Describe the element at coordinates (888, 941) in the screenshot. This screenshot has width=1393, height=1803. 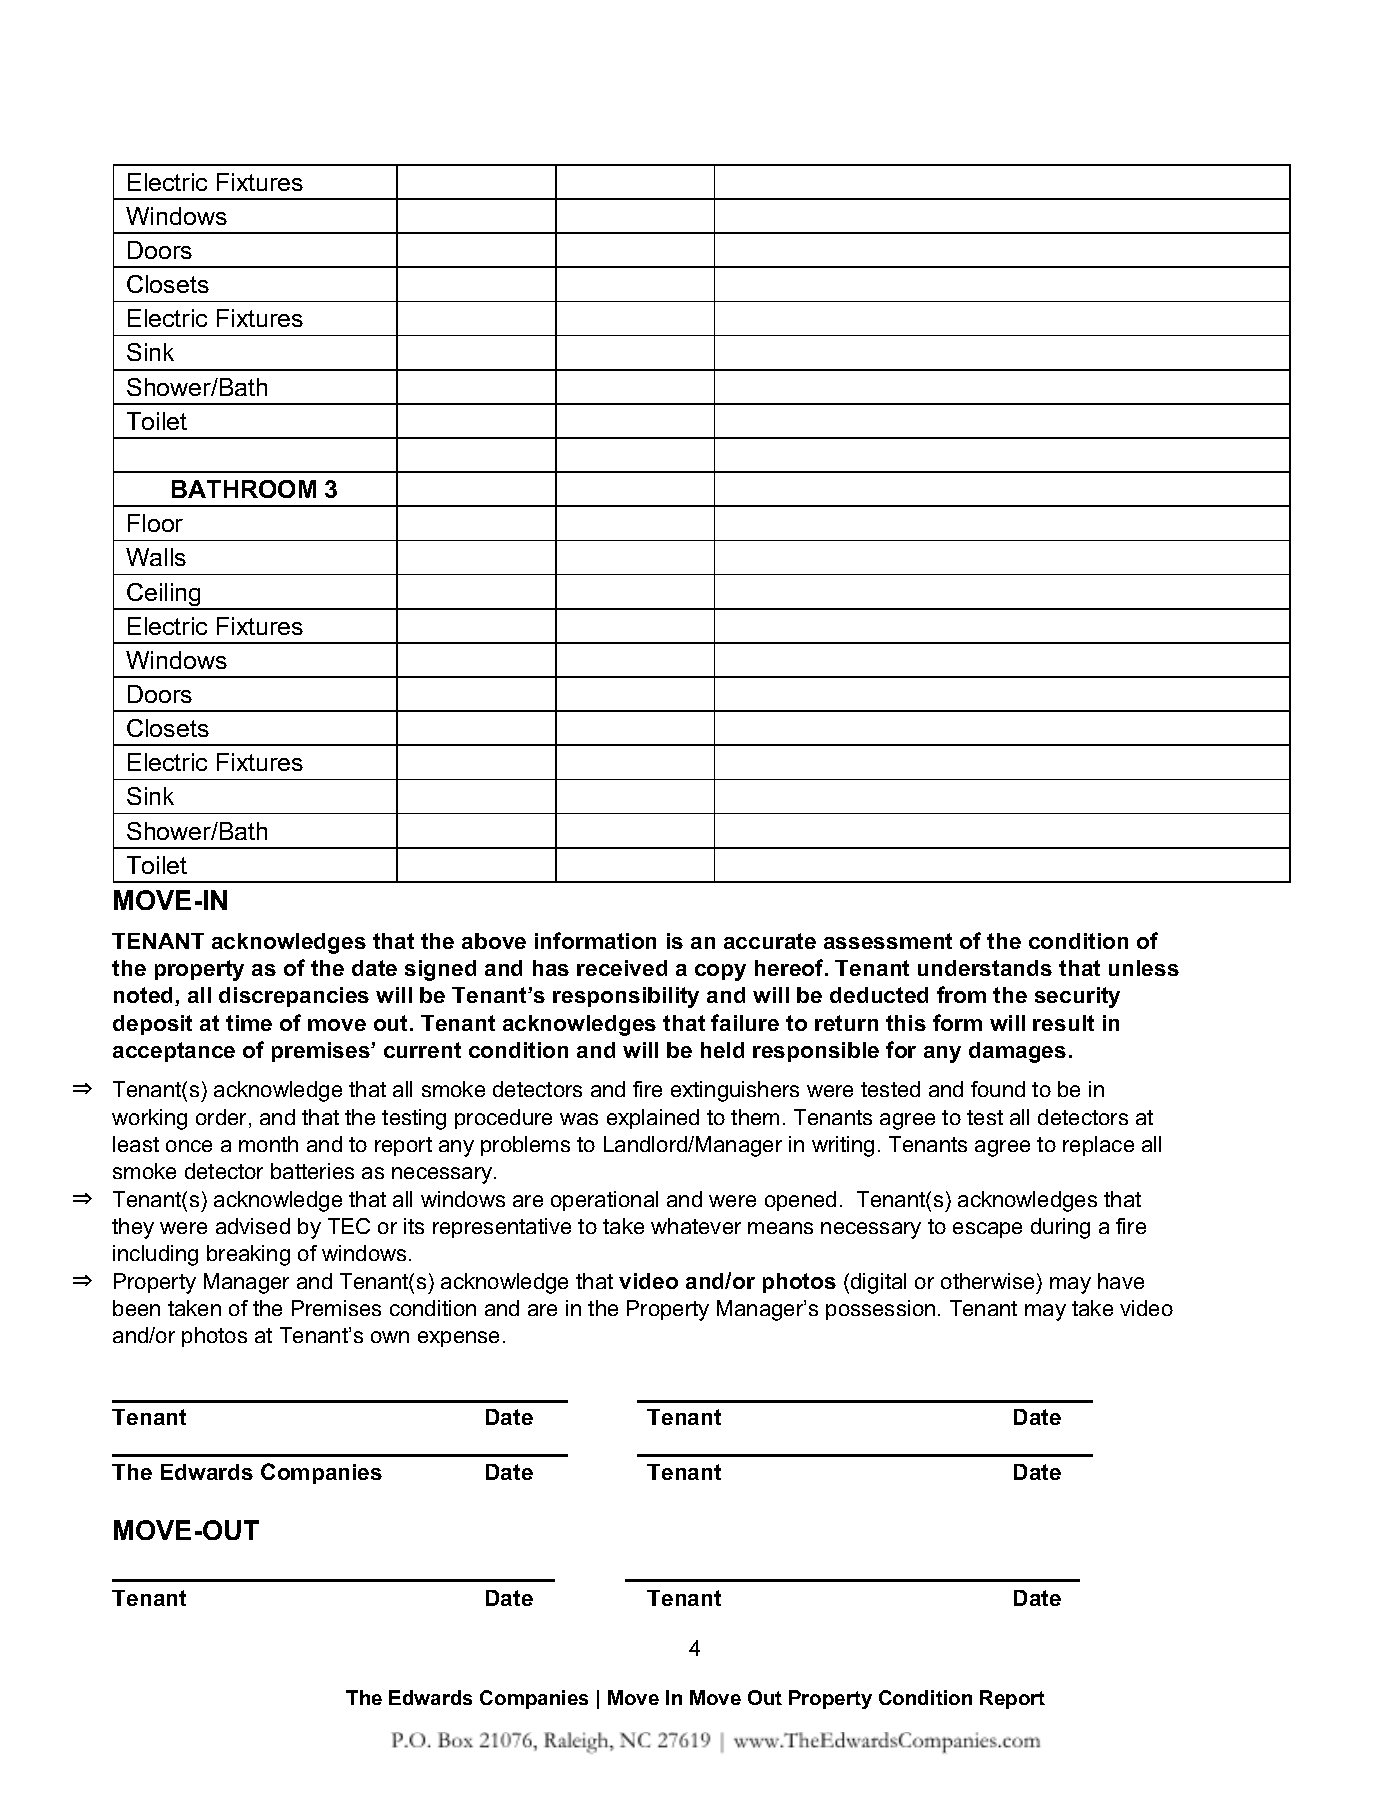
I see `assessment` at that location.
